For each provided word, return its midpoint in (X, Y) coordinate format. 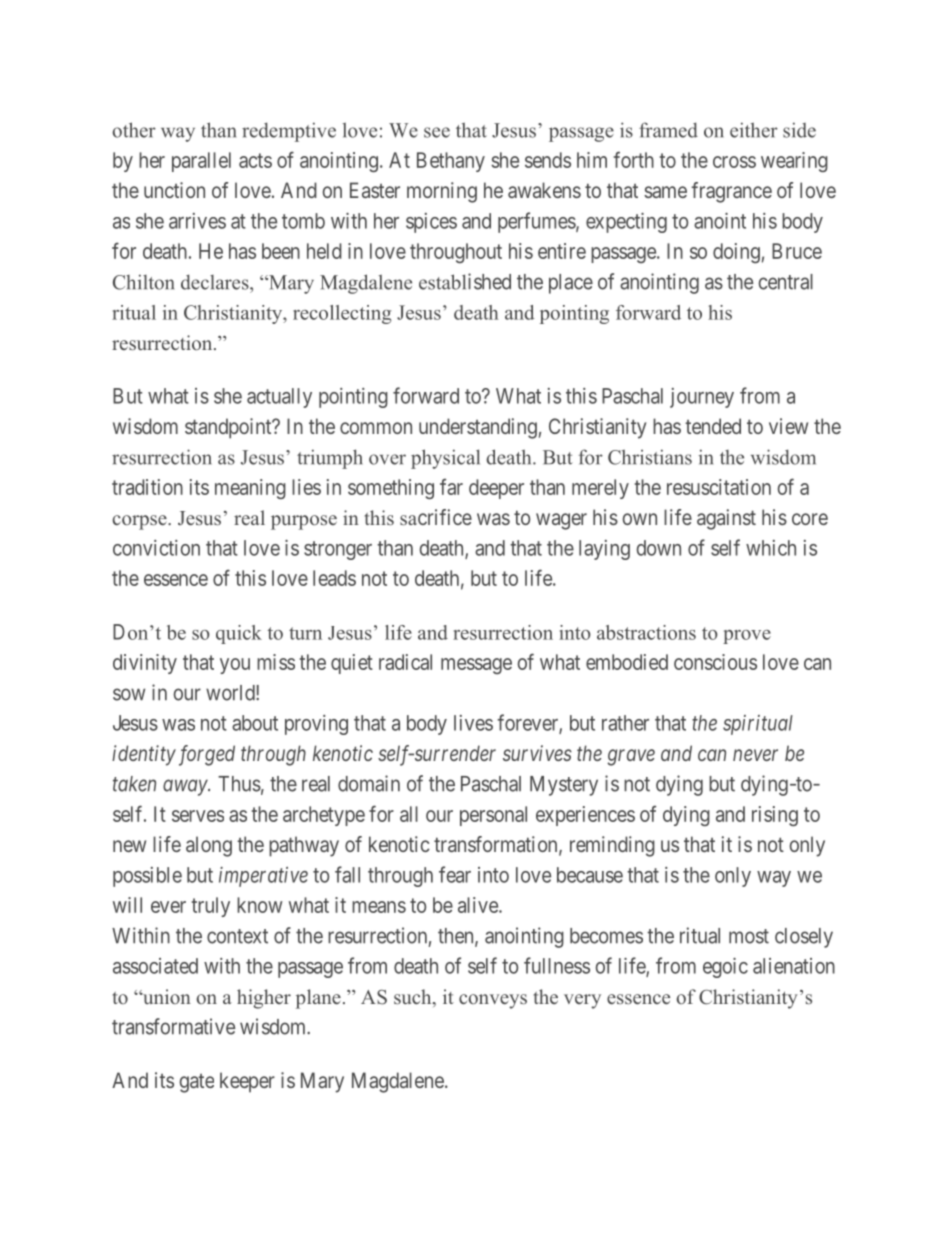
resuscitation (719, 487)
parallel (201, 162)
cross (734, 162)
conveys (493, 1001)
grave (631, 757)
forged (207, 755)
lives (473, 723)
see (437, 132)
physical (445, 459)
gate (197, 1083)
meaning (250, 489)
